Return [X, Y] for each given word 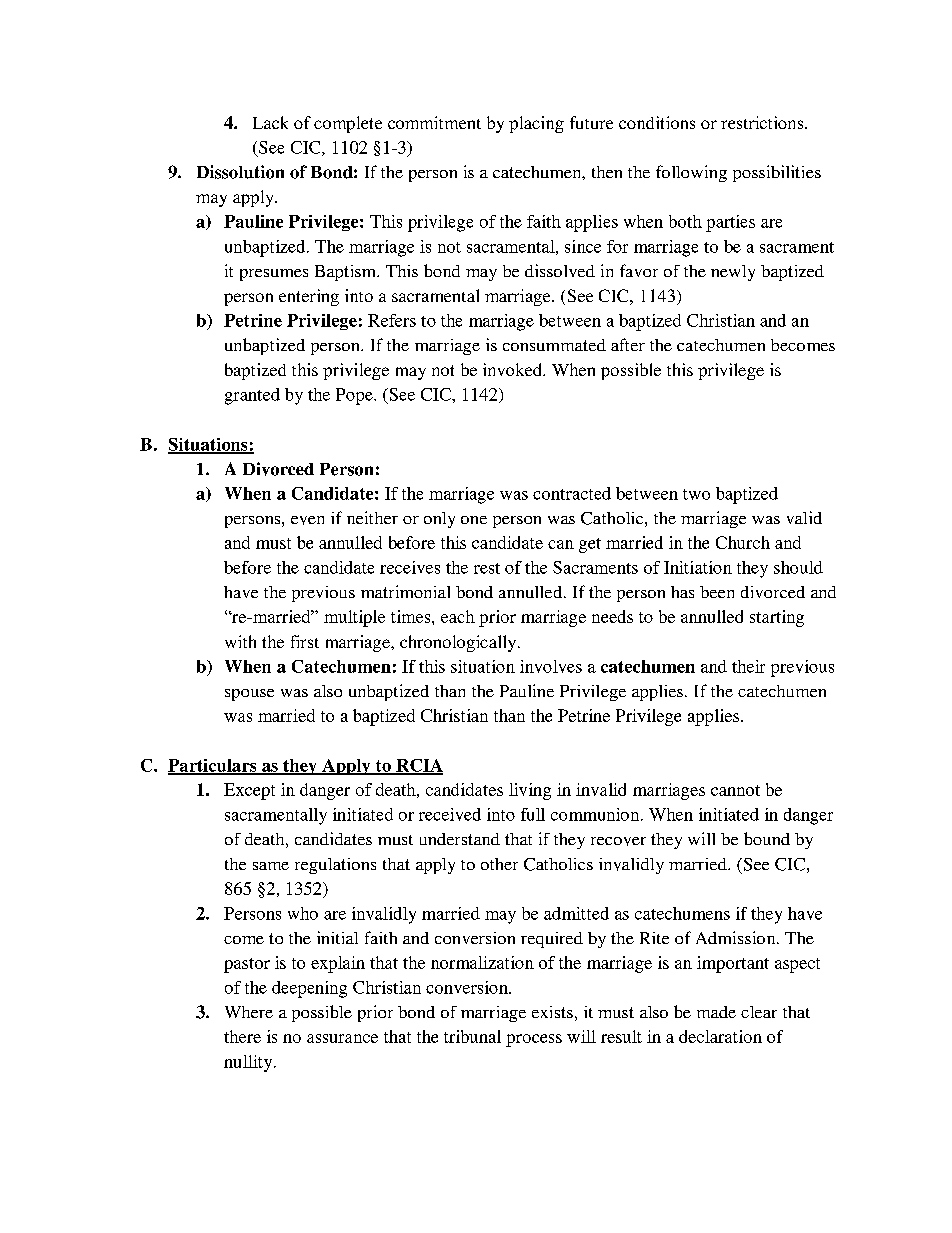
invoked [513, 369]
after [628, 344]
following [691, 173]
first [305, 641]
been [717, 592]
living [530, 791]
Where [249, 1012]
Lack [270, 122]
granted [252, 396]
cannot [735, 790]
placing [536, 124]
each [458, 616]
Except [249, 791]
